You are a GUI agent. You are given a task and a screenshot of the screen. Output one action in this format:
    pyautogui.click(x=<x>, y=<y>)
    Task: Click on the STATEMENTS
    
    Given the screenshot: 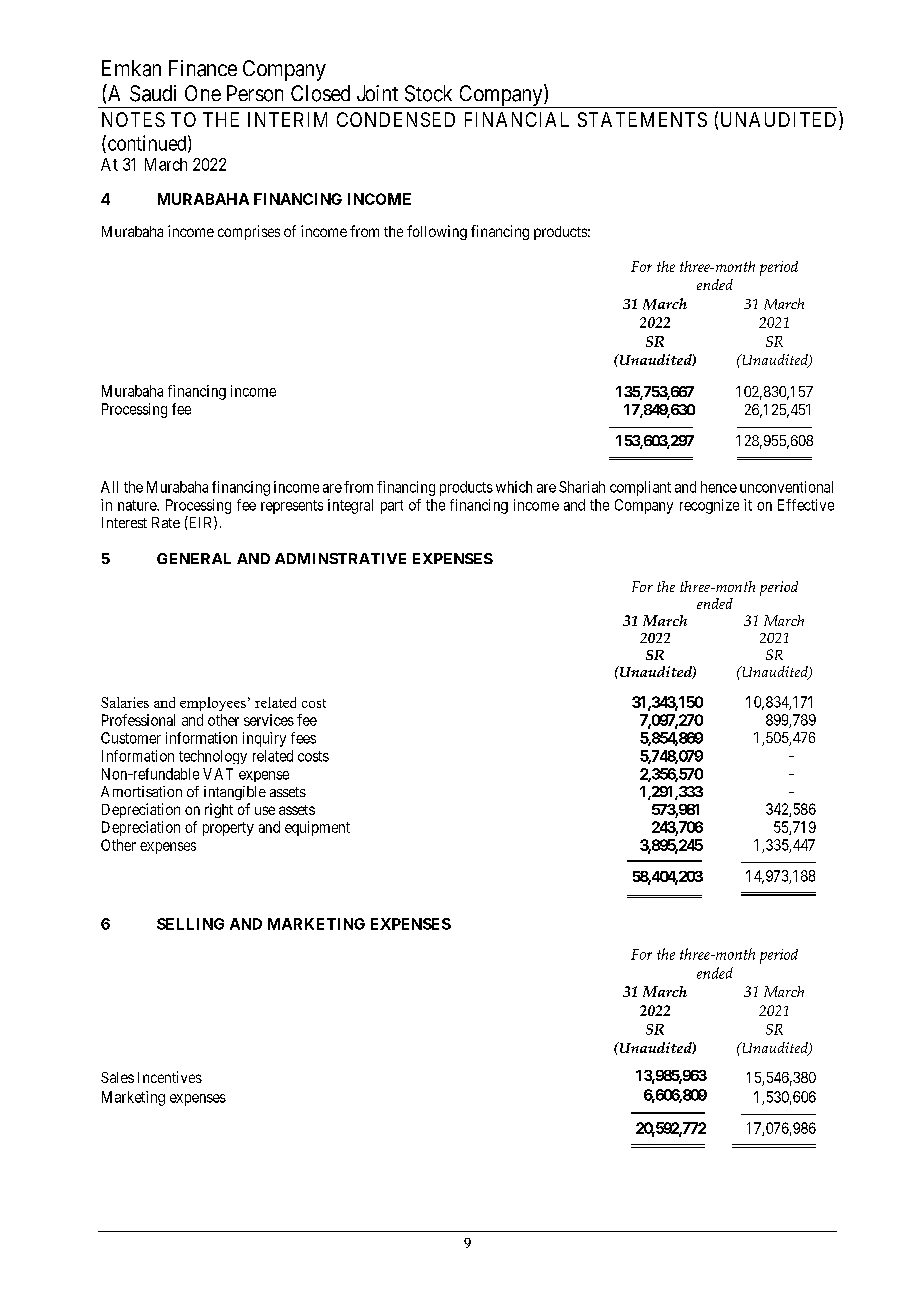 What is the action you would take?
    pyautogui.click(x=642, y=119)
